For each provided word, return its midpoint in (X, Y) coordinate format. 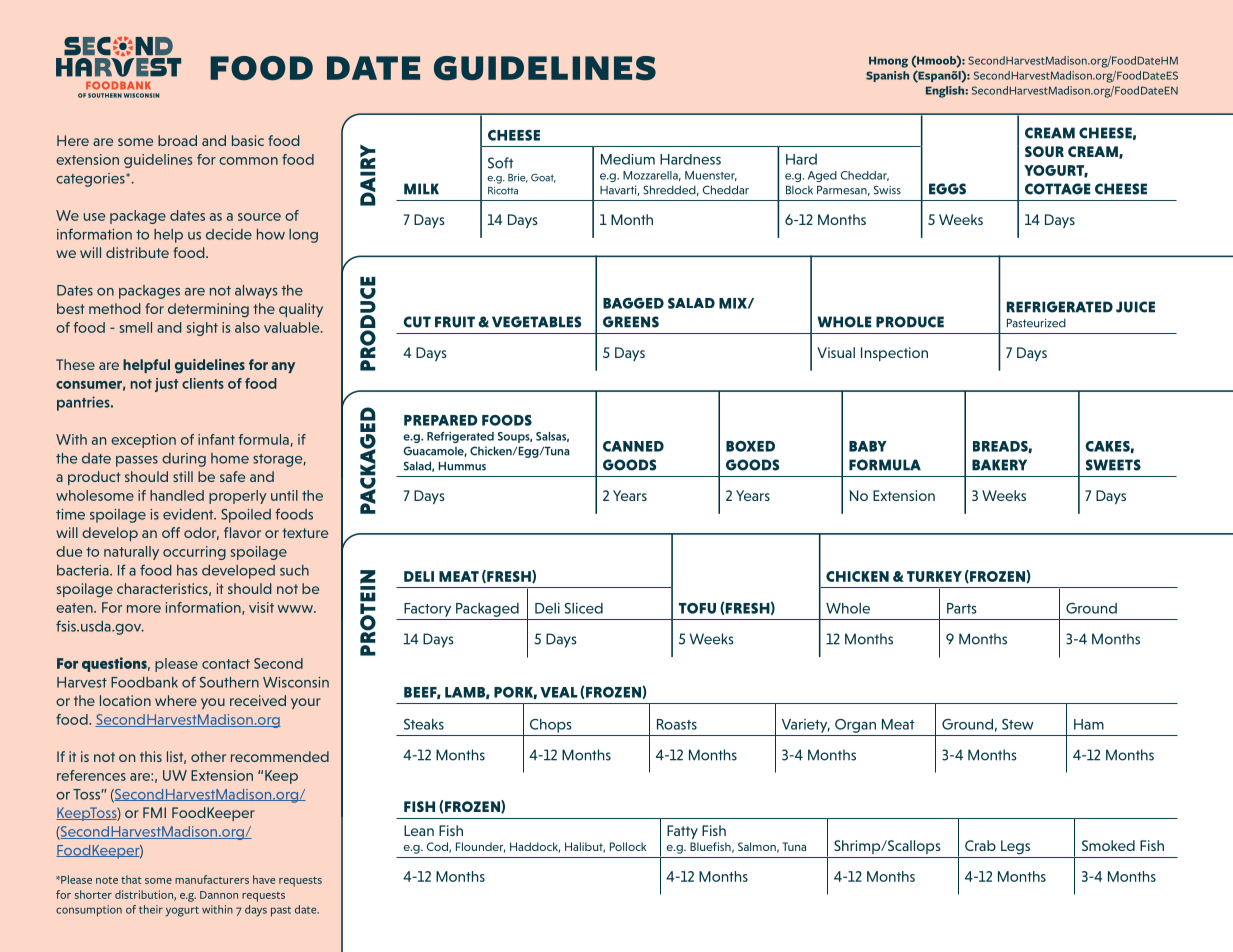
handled (177, 495)
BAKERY (999, 465)
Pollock (628, 846)
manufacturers (212, 879)
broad (177, 140)
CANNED (633, 446)
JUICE (1135, 307)
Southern (229, 682)
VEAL (559, 692)
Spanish (887, 76)
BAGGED (633, 303)
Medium (628, 159)
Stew (1018, 724)
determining (208, 310)
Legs (1015, 847)
